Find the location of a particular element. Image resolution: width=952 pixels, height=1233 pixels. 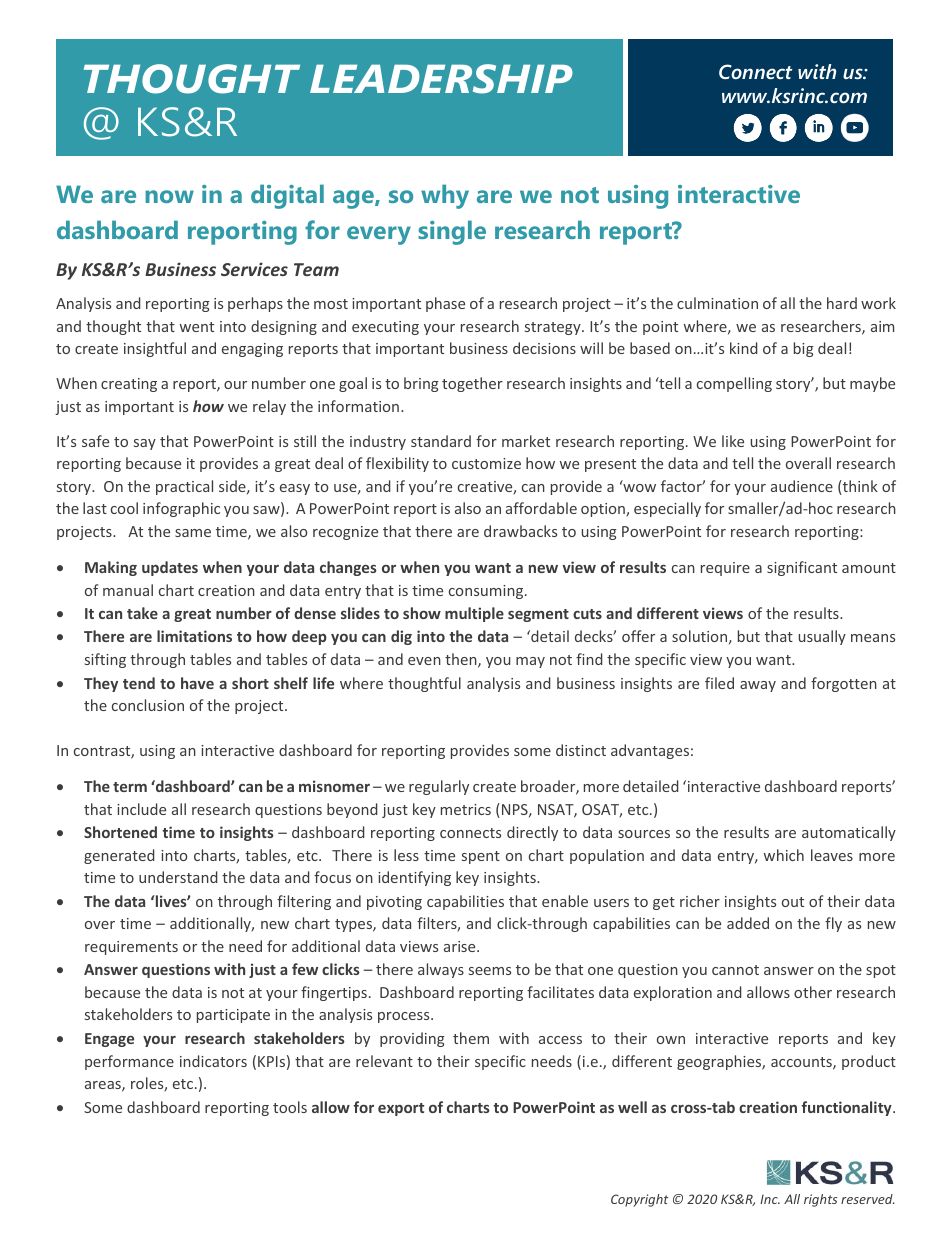

rights is located at coordinates (820, 1200).
